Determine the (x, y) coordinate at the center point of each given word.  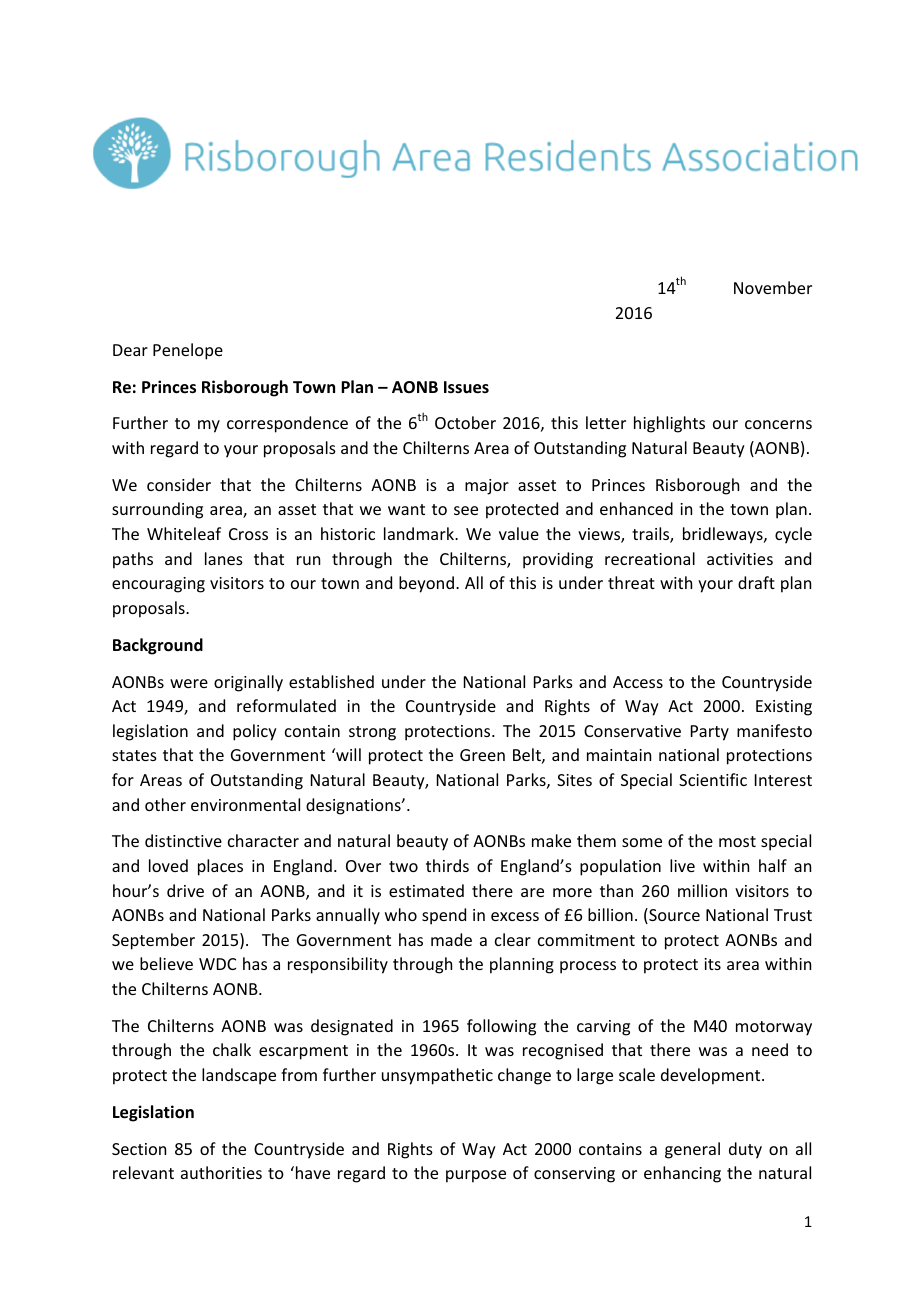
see (466, 510)
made (451, 939)
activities (740, 559)
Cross (248, 534)
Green (482, 755)
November (773, 287)
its (712, 964)
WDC (217, 964)
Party (710, 733)
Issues (466, 387)
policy (255, 732)
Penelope (188, 351)
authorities (221, 1172)
